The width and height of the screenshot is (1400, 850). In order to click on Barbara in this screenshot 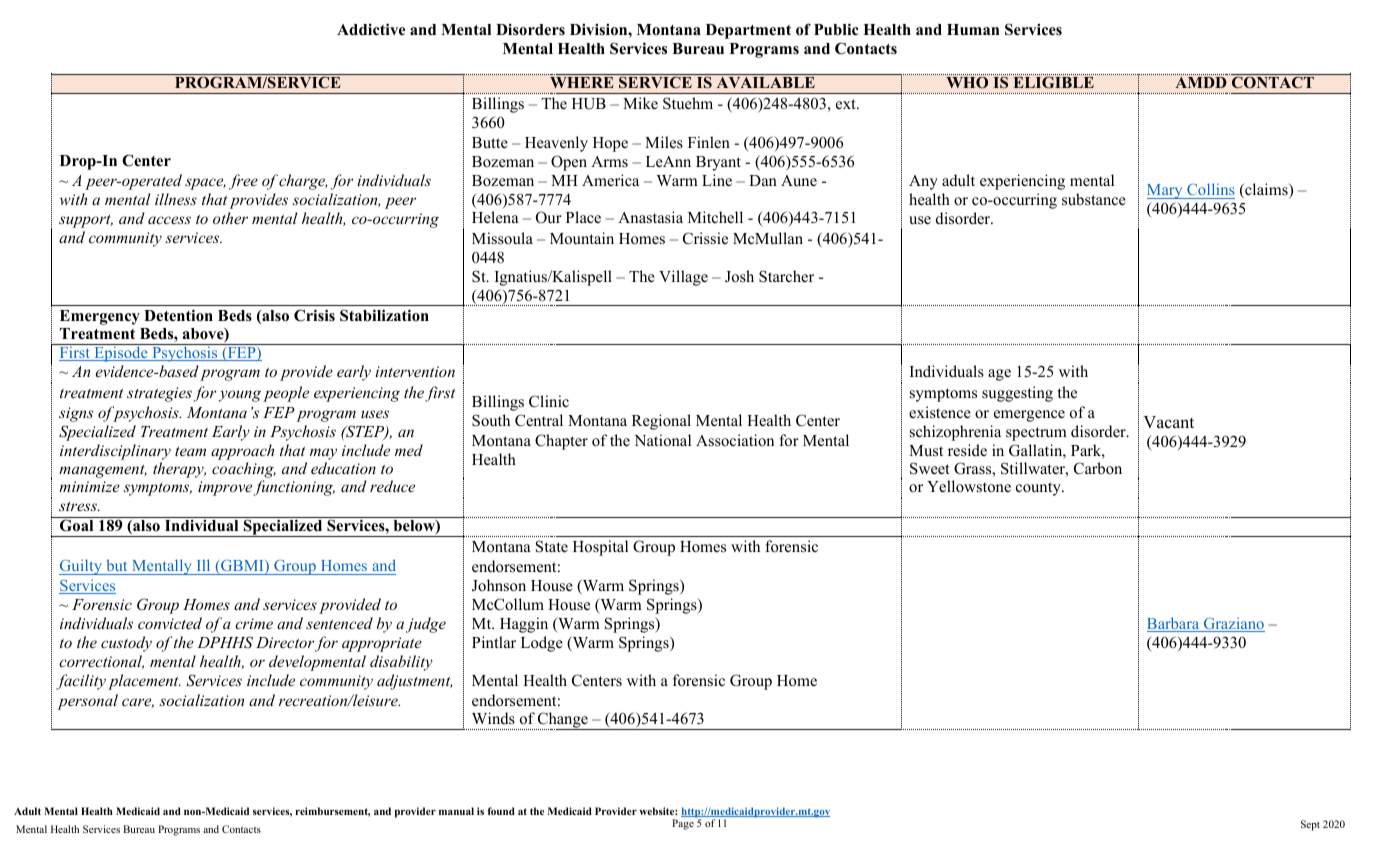, I will do `click(1174, 624)`.
